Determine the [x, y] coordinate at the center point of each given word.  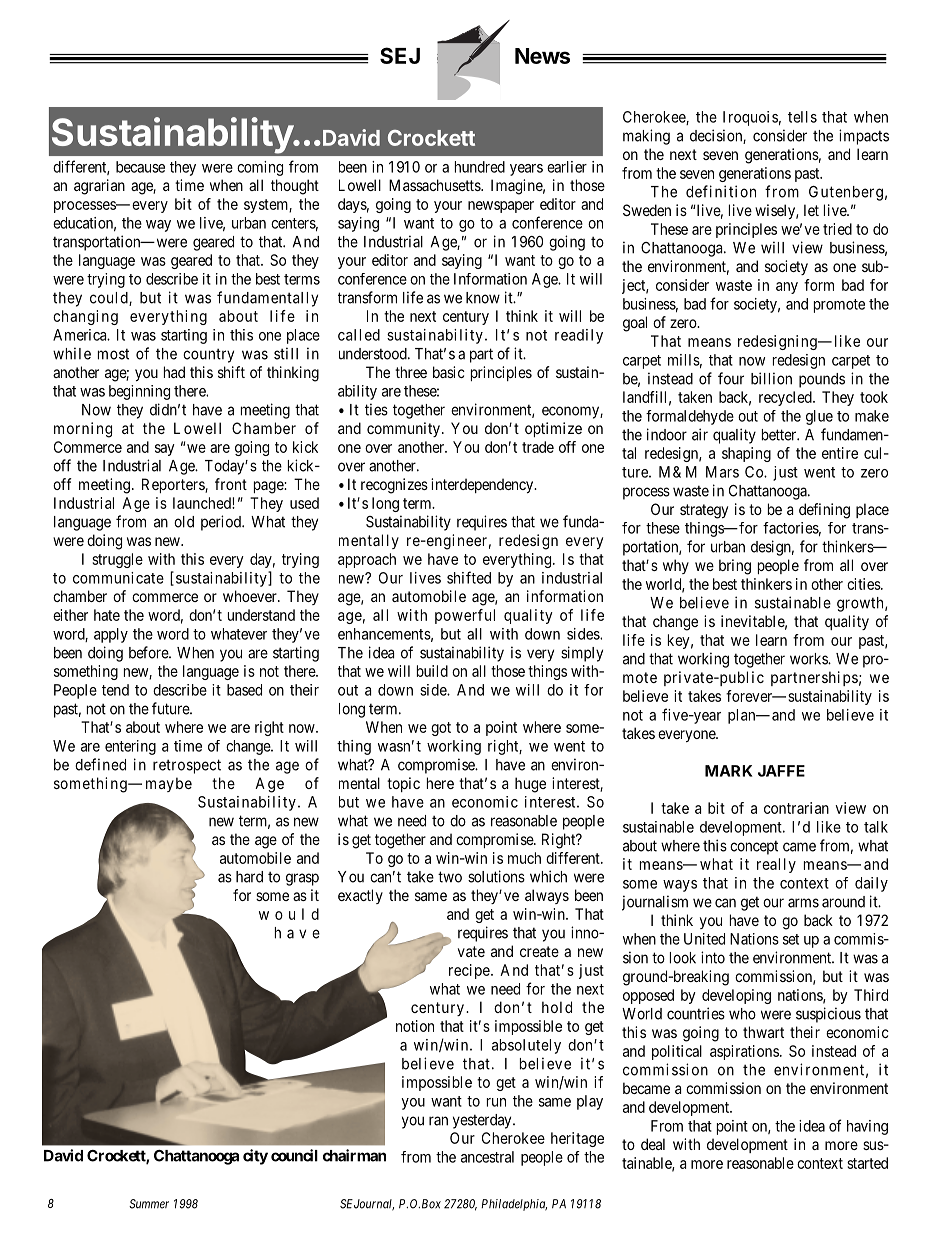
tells [802, 117]
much [524, 858]
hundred [480, 167]
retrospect [187, 766]
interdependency [483, 485]
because [140, 167]
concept [754, 847]
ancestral [487, 1157]
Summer [149, 1204]
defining [824, 511]
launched [203, 503]
